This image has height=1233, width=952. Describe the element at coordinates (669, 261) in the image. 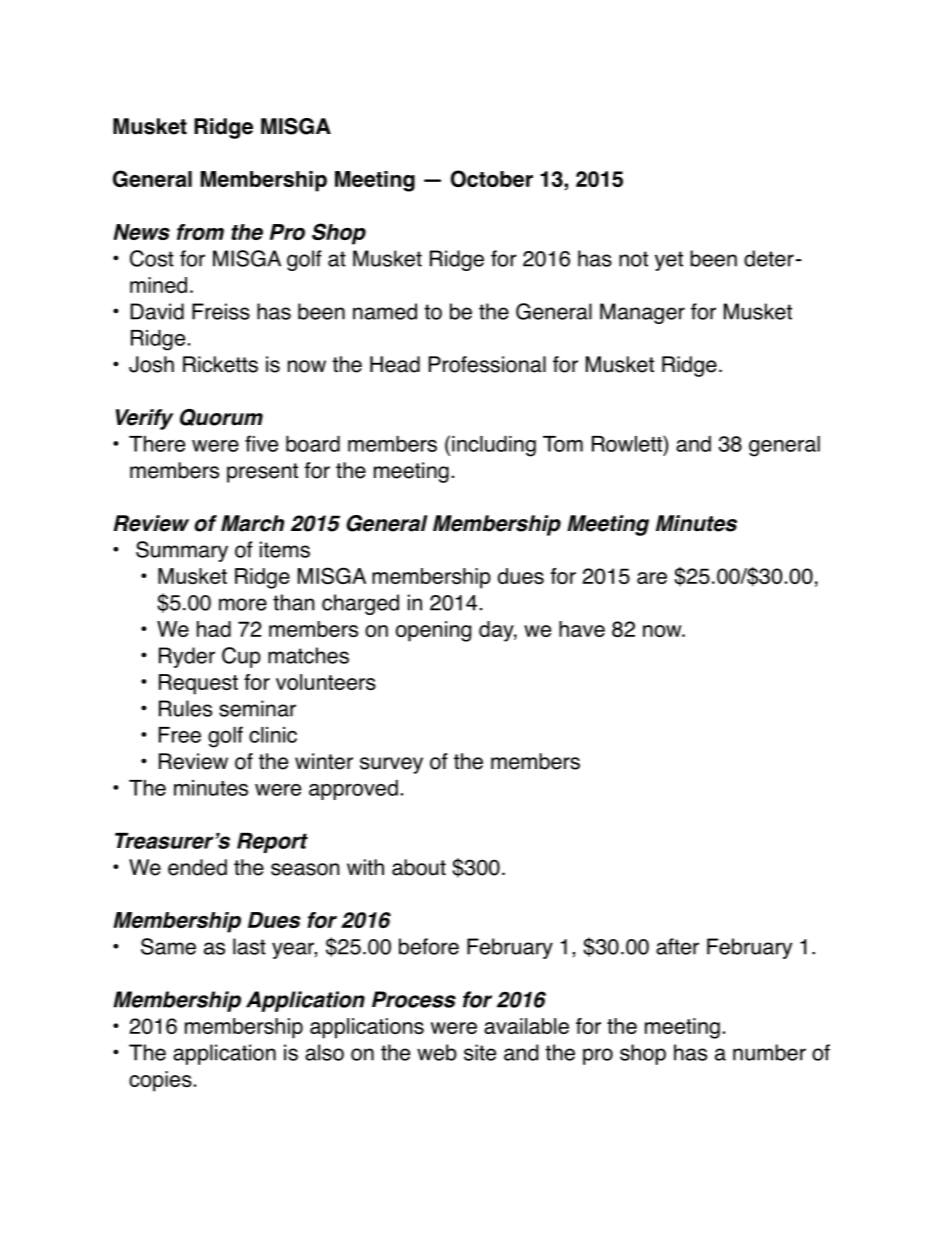

I see `yet` at that location.
